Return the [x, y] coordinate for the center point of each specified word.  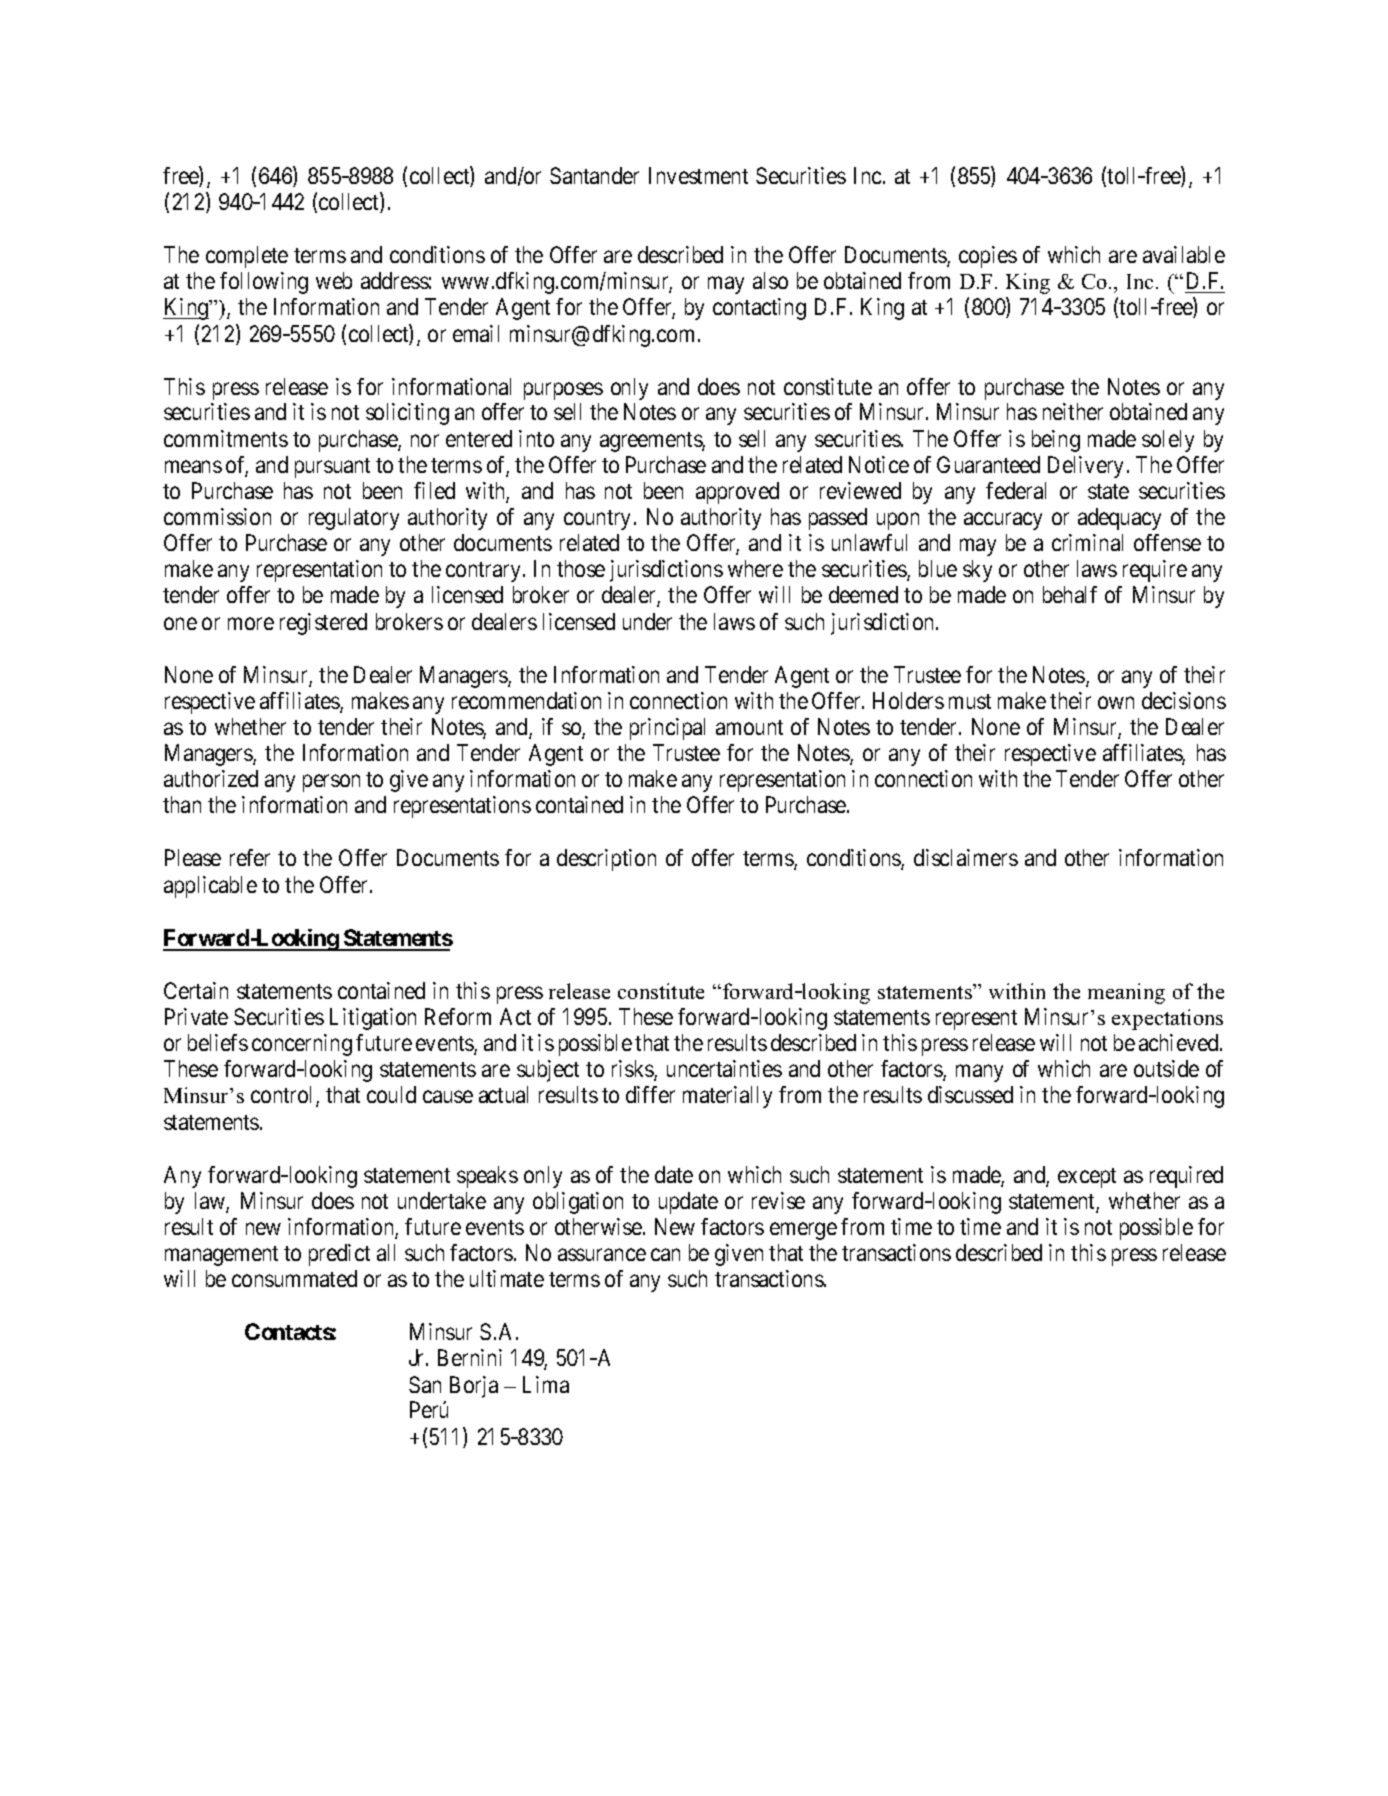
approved [737, 493]
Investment [698, 175]
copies [988, 257]
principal [667, 729]
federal [1016, 490]
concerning [302, 1045]
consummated [294, 1278]
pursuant [332, 468]
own [1116, 702]
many [979, 1073]
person [331, 783]
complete [247, 257]
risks [633, 1070]
